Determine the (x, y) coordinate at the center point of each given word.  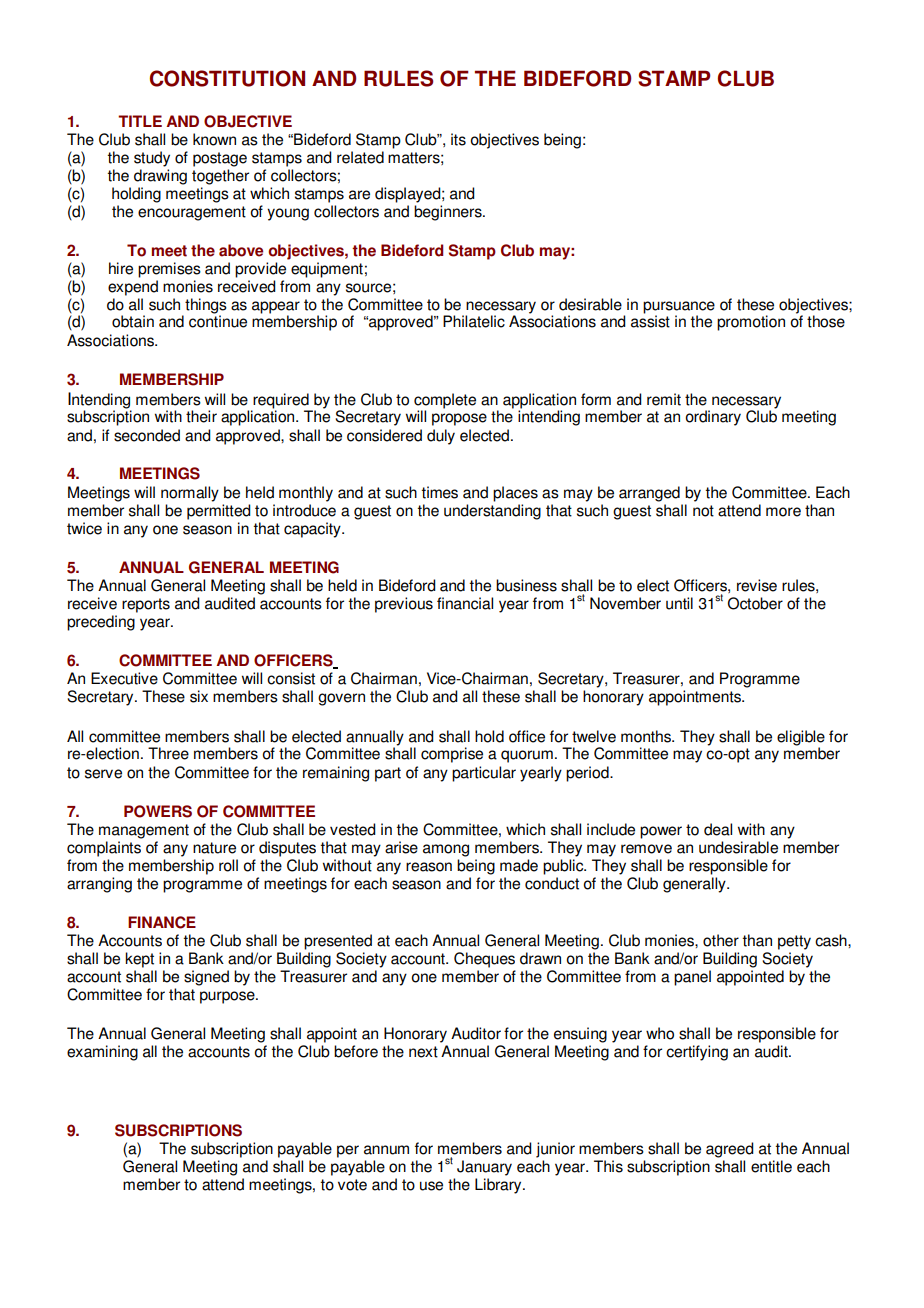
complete (445, 401)
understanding (492, 512)
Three (168, 753)
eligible (801, 738)
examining (102, 1053)
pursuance (679, 308)
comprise (452, 755)
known (214, 139)
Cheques (484, 960)
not (703, 511)
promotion (751, 323)
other (721, 940)
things (205, 307)
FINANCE (162, 922)
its (458, 139)
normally (190, 494)
